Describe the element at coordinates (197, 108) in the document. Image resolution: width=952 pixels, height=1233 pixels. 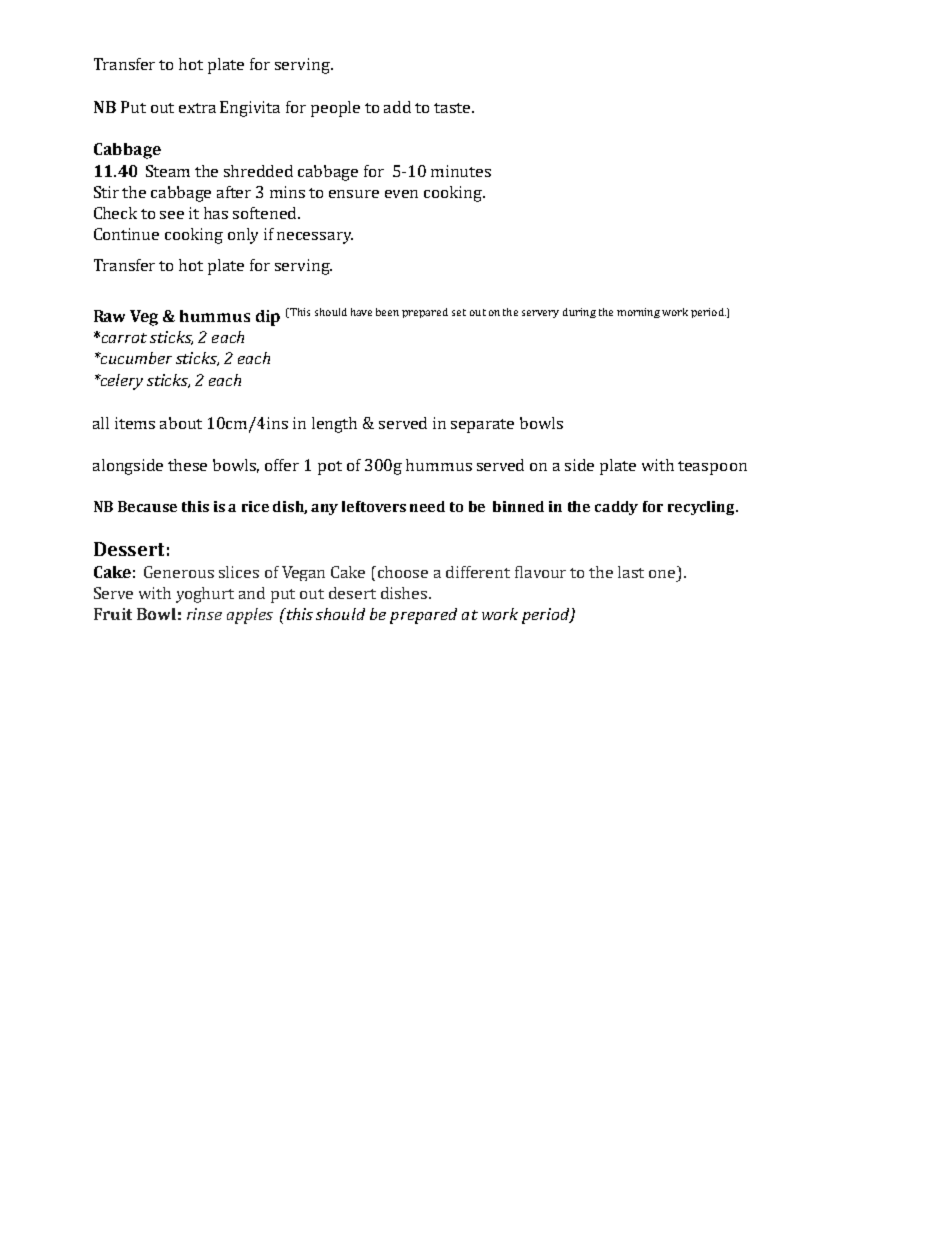
I see `extra` at that location.
